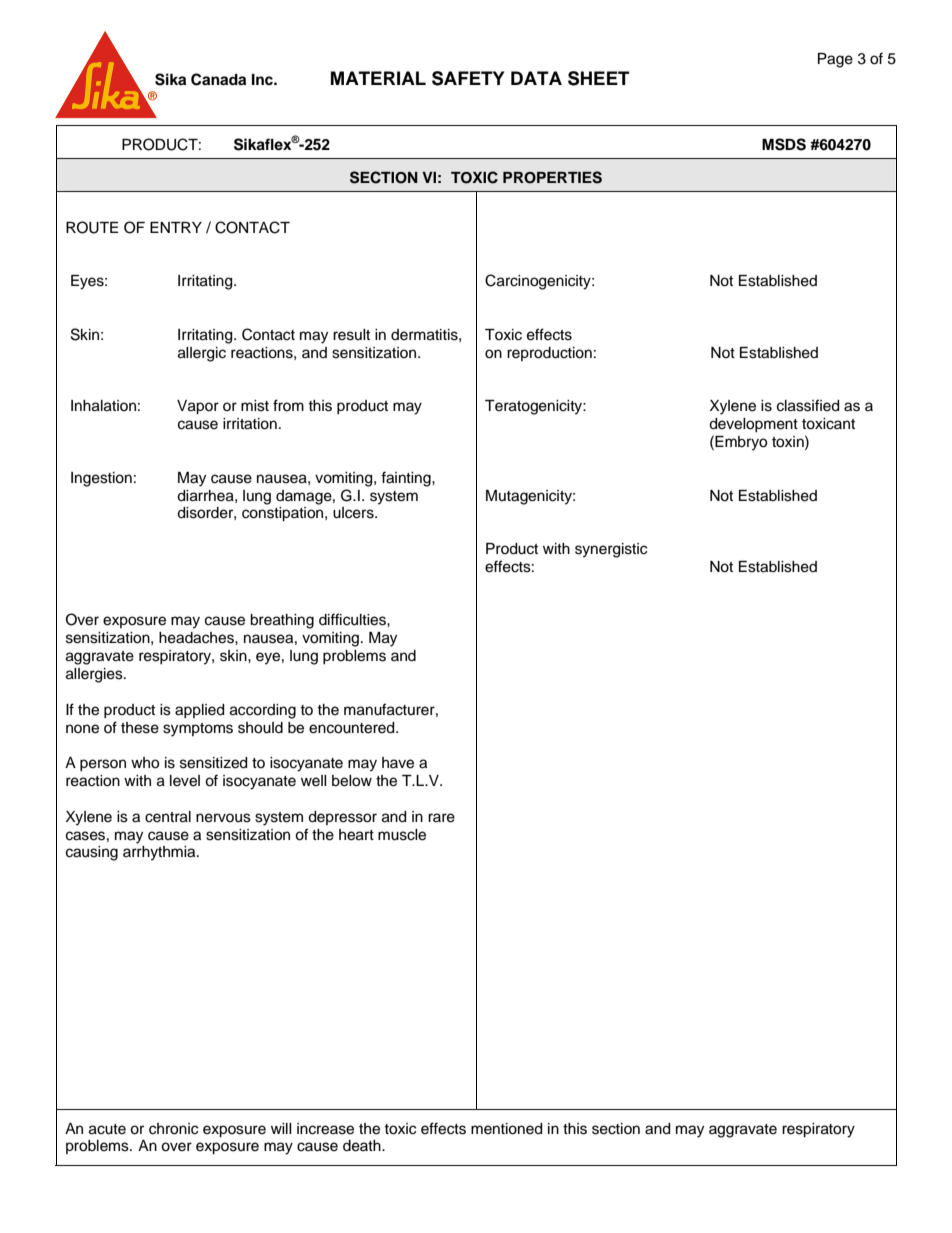 The image size is (952, 1233). Describe the element at coordinates (199, 711) in the screenshot. I see `applied` at that location.
